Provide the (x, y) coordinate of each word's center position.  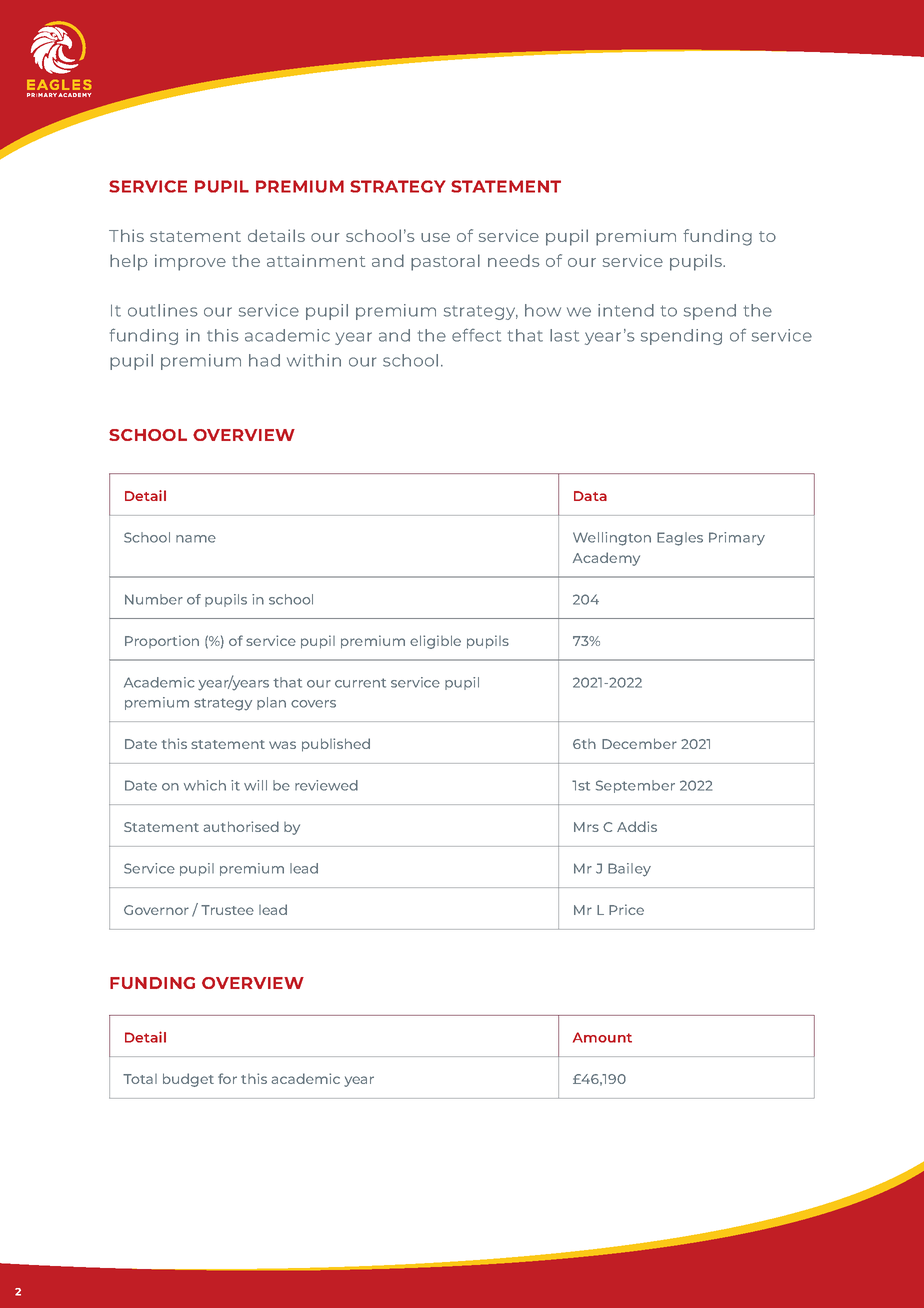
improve (190, 262)
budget (188, 1080)
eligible (435, 642)
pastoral (445, 262)
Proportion (162, 641)
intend (626, 310)
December (639, 743)
